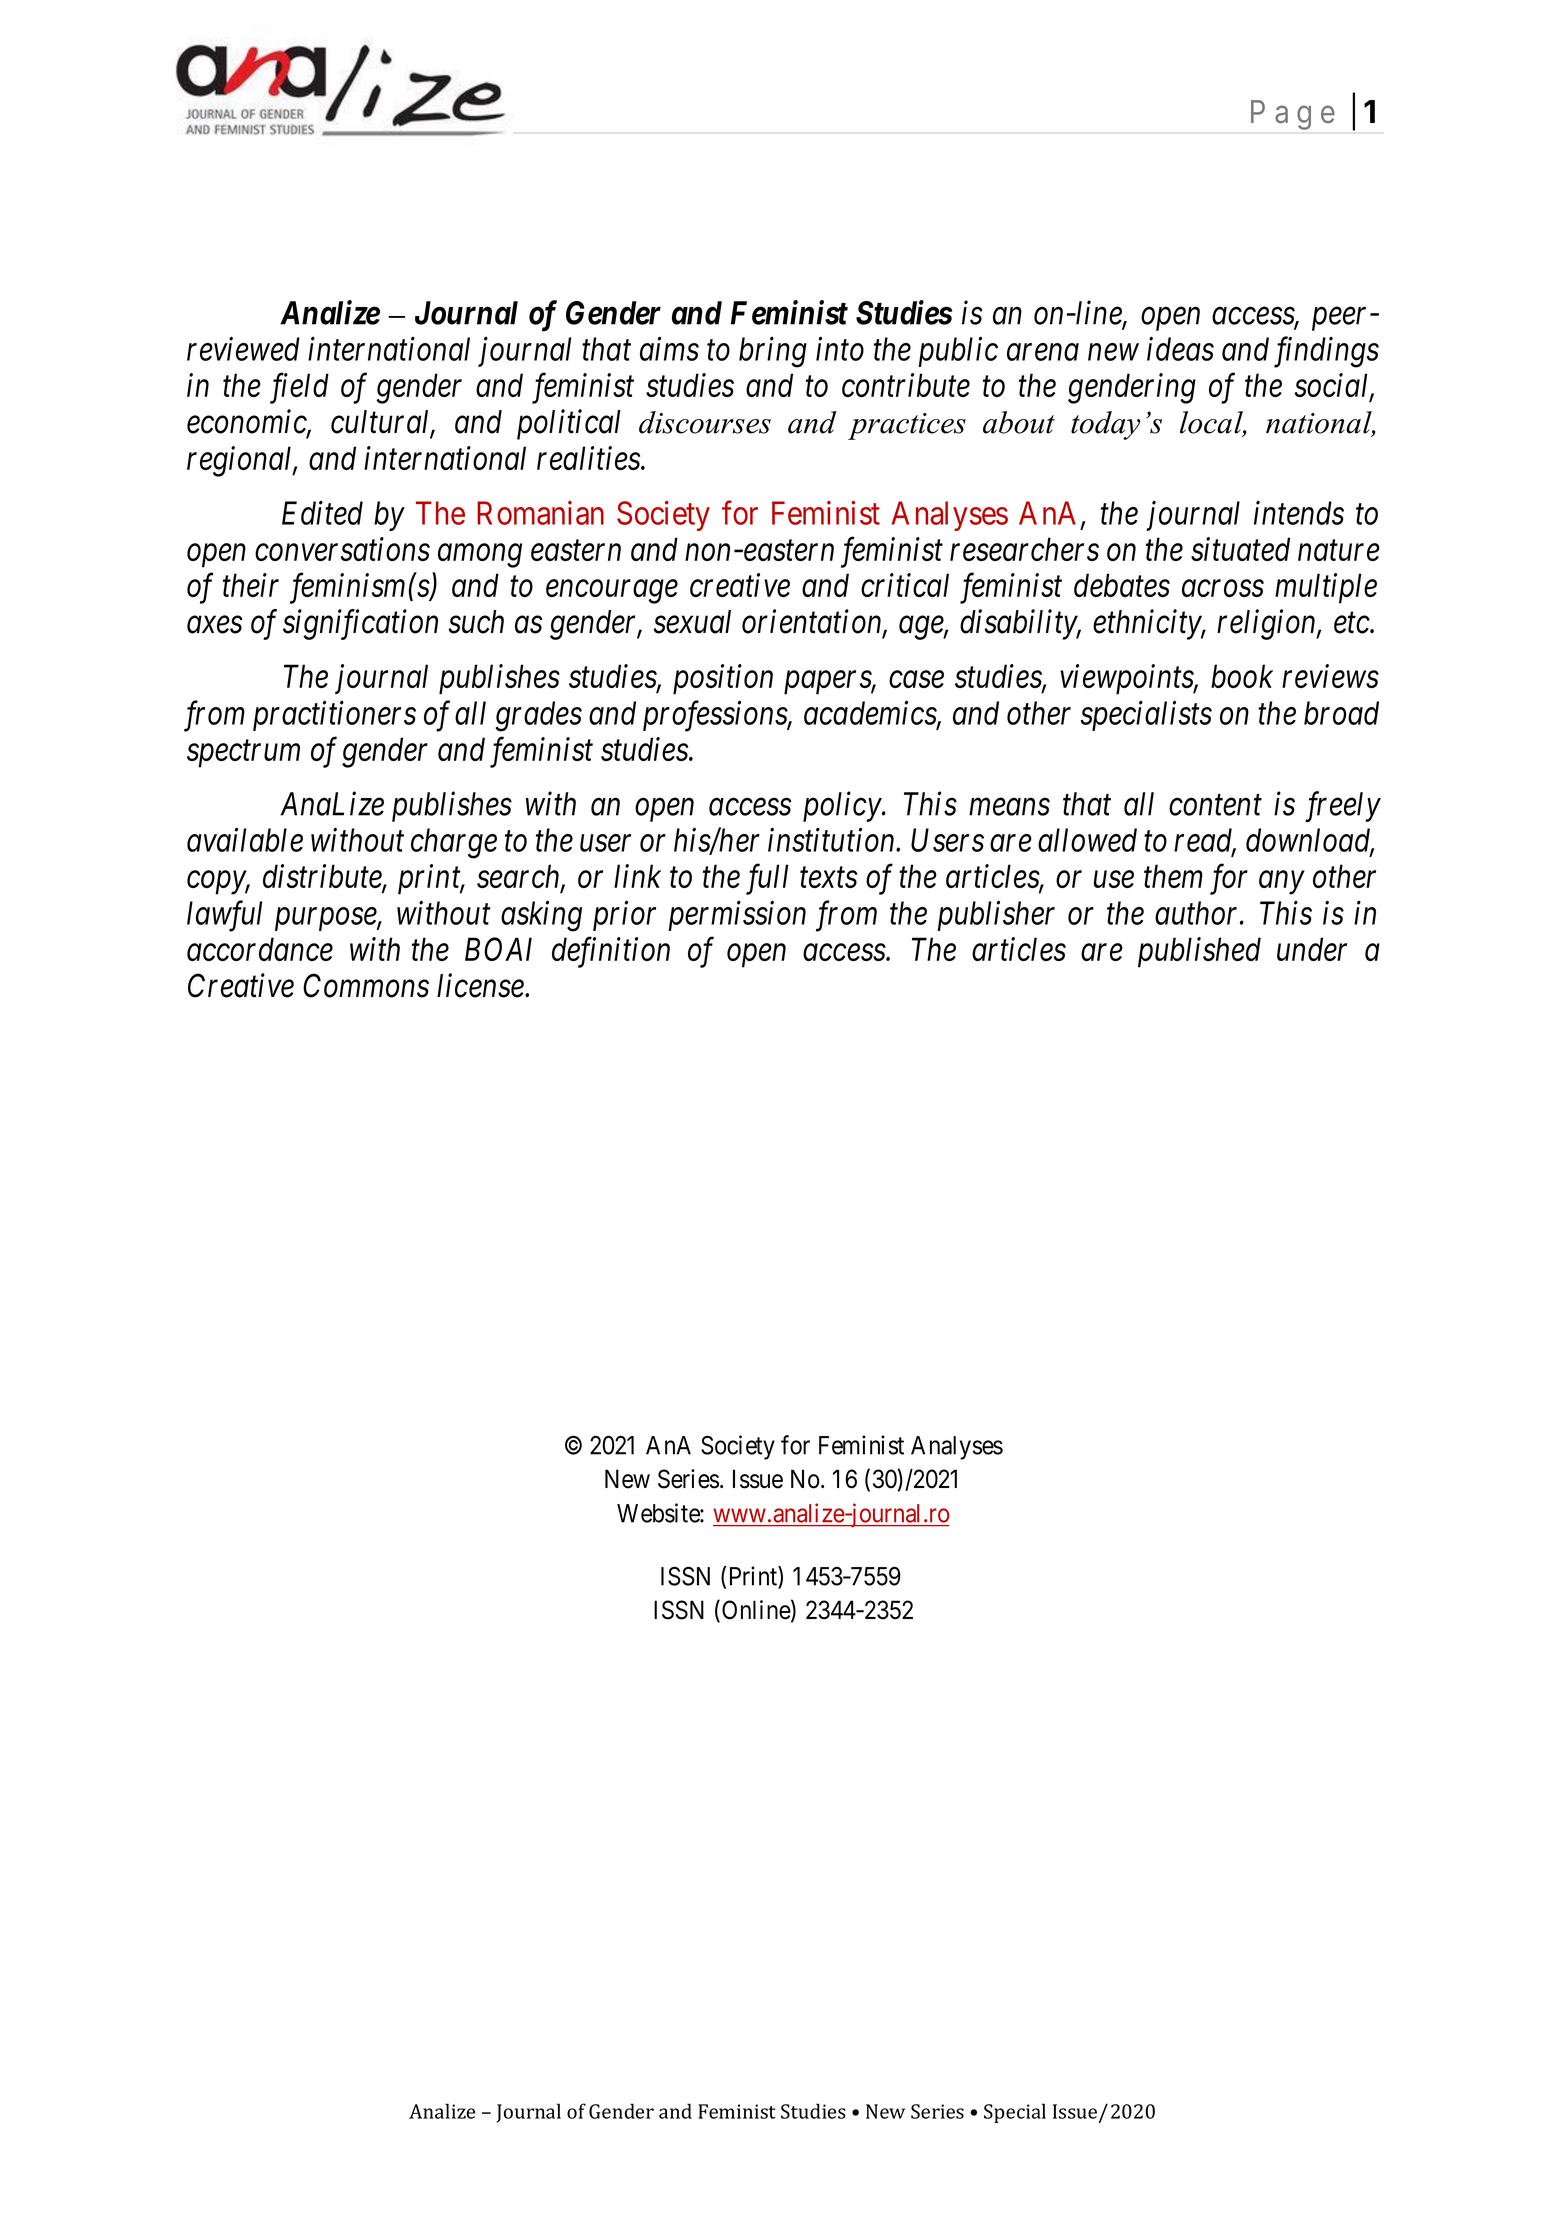  I want to click on intends, so click(1299, 512).
